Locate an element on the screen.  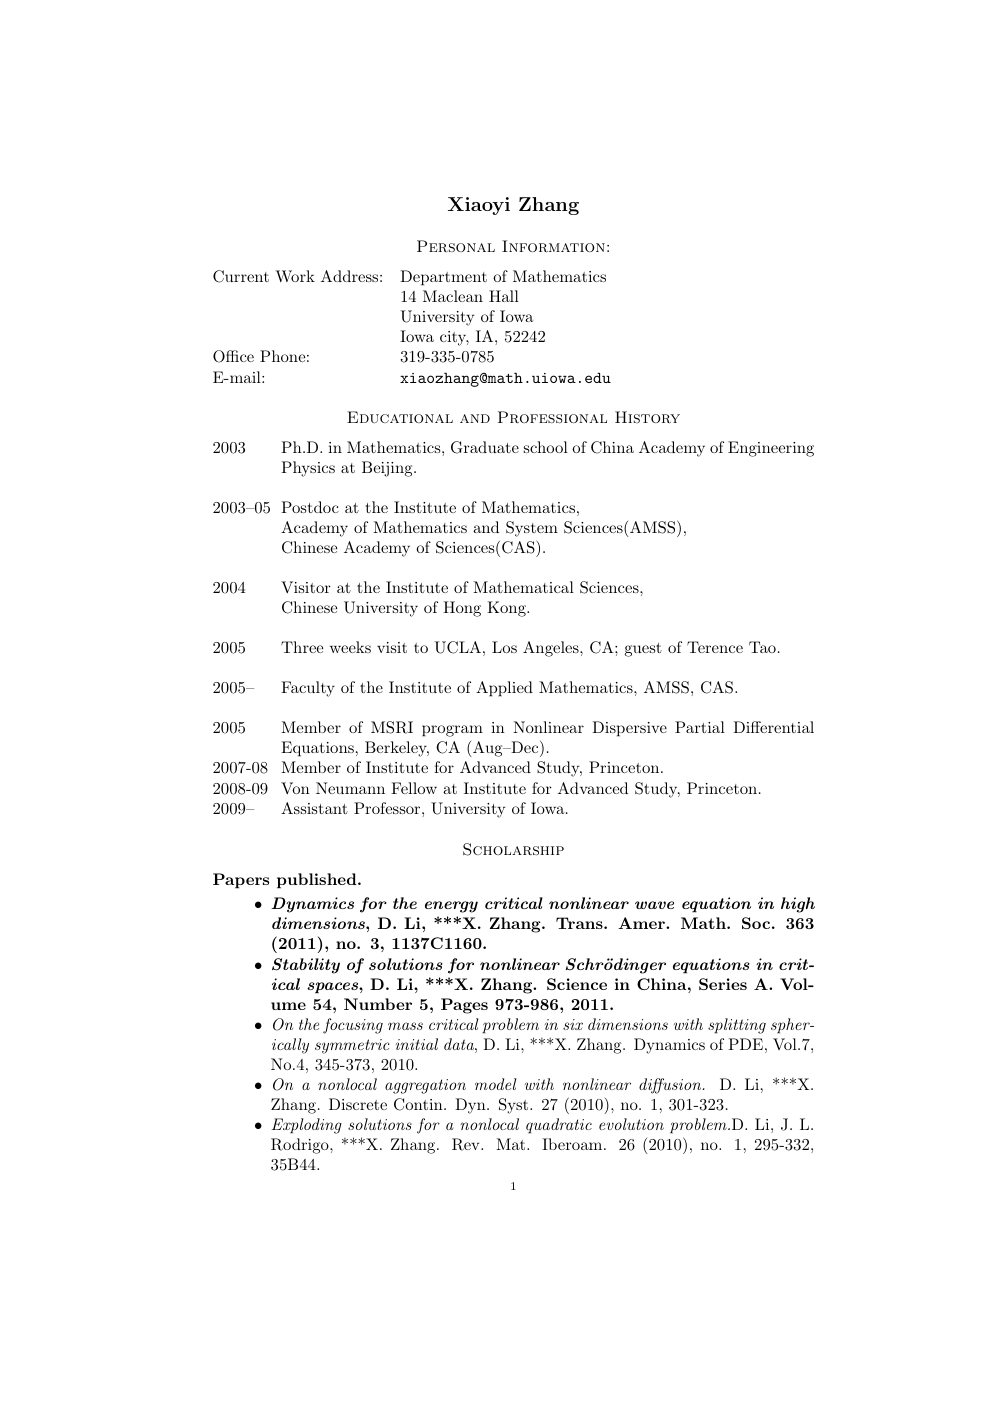
Hall is located at coordinates (504, 296).
